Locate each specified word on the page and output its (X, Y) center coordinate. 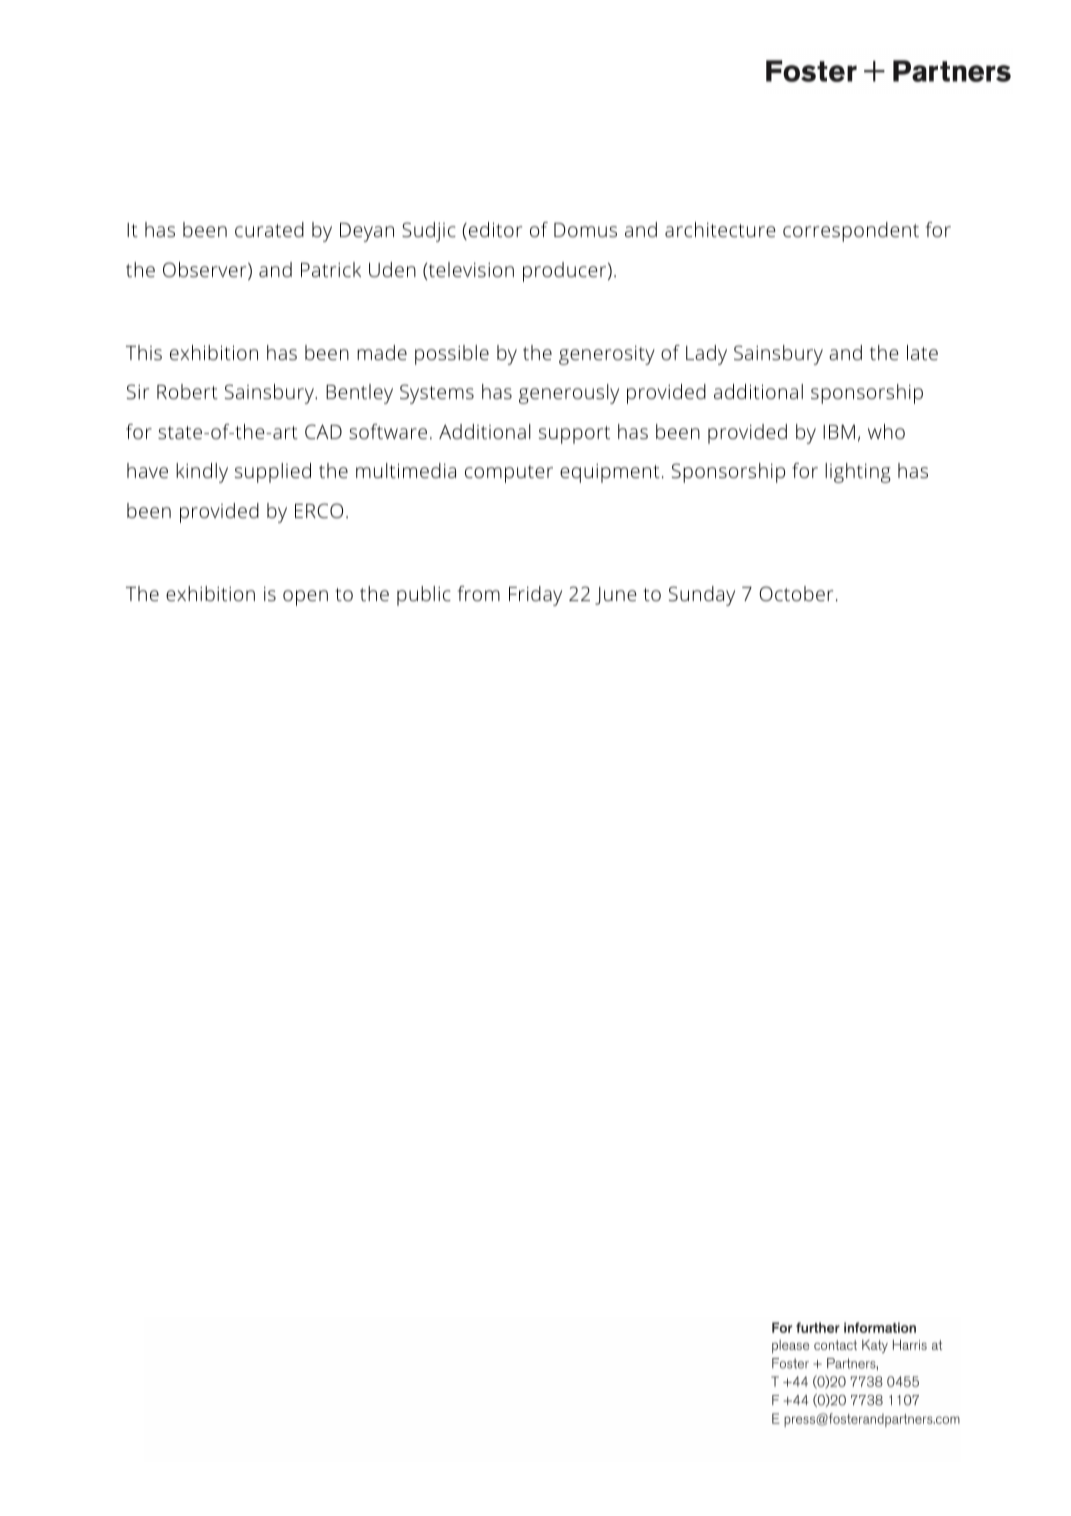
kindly (202, 473)
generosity (607, 355)
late (922, 352)
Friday (535, 596)
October (796, 593)
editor (495, 229)
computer (509, 474)
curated (269, 229)
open (305, 598)
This (144, 352)
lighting (858, 473)
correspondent (851, 232)
